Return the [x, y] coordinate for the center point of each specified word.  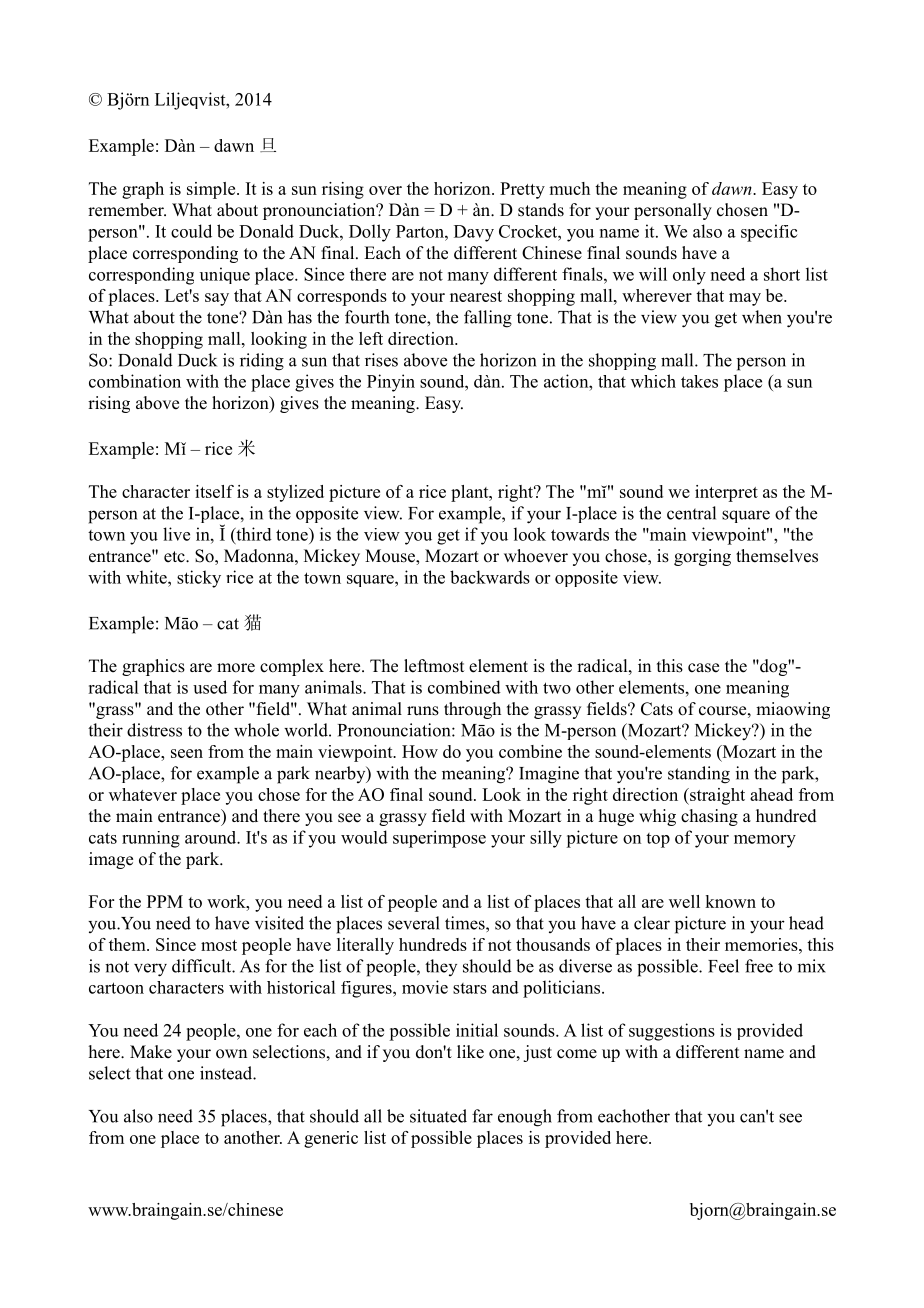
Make [151, 1052]
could [191, 231]
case [703, 668]
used [210, 687]
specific [769, 233]
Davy [474, 233]
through [472, 710]
